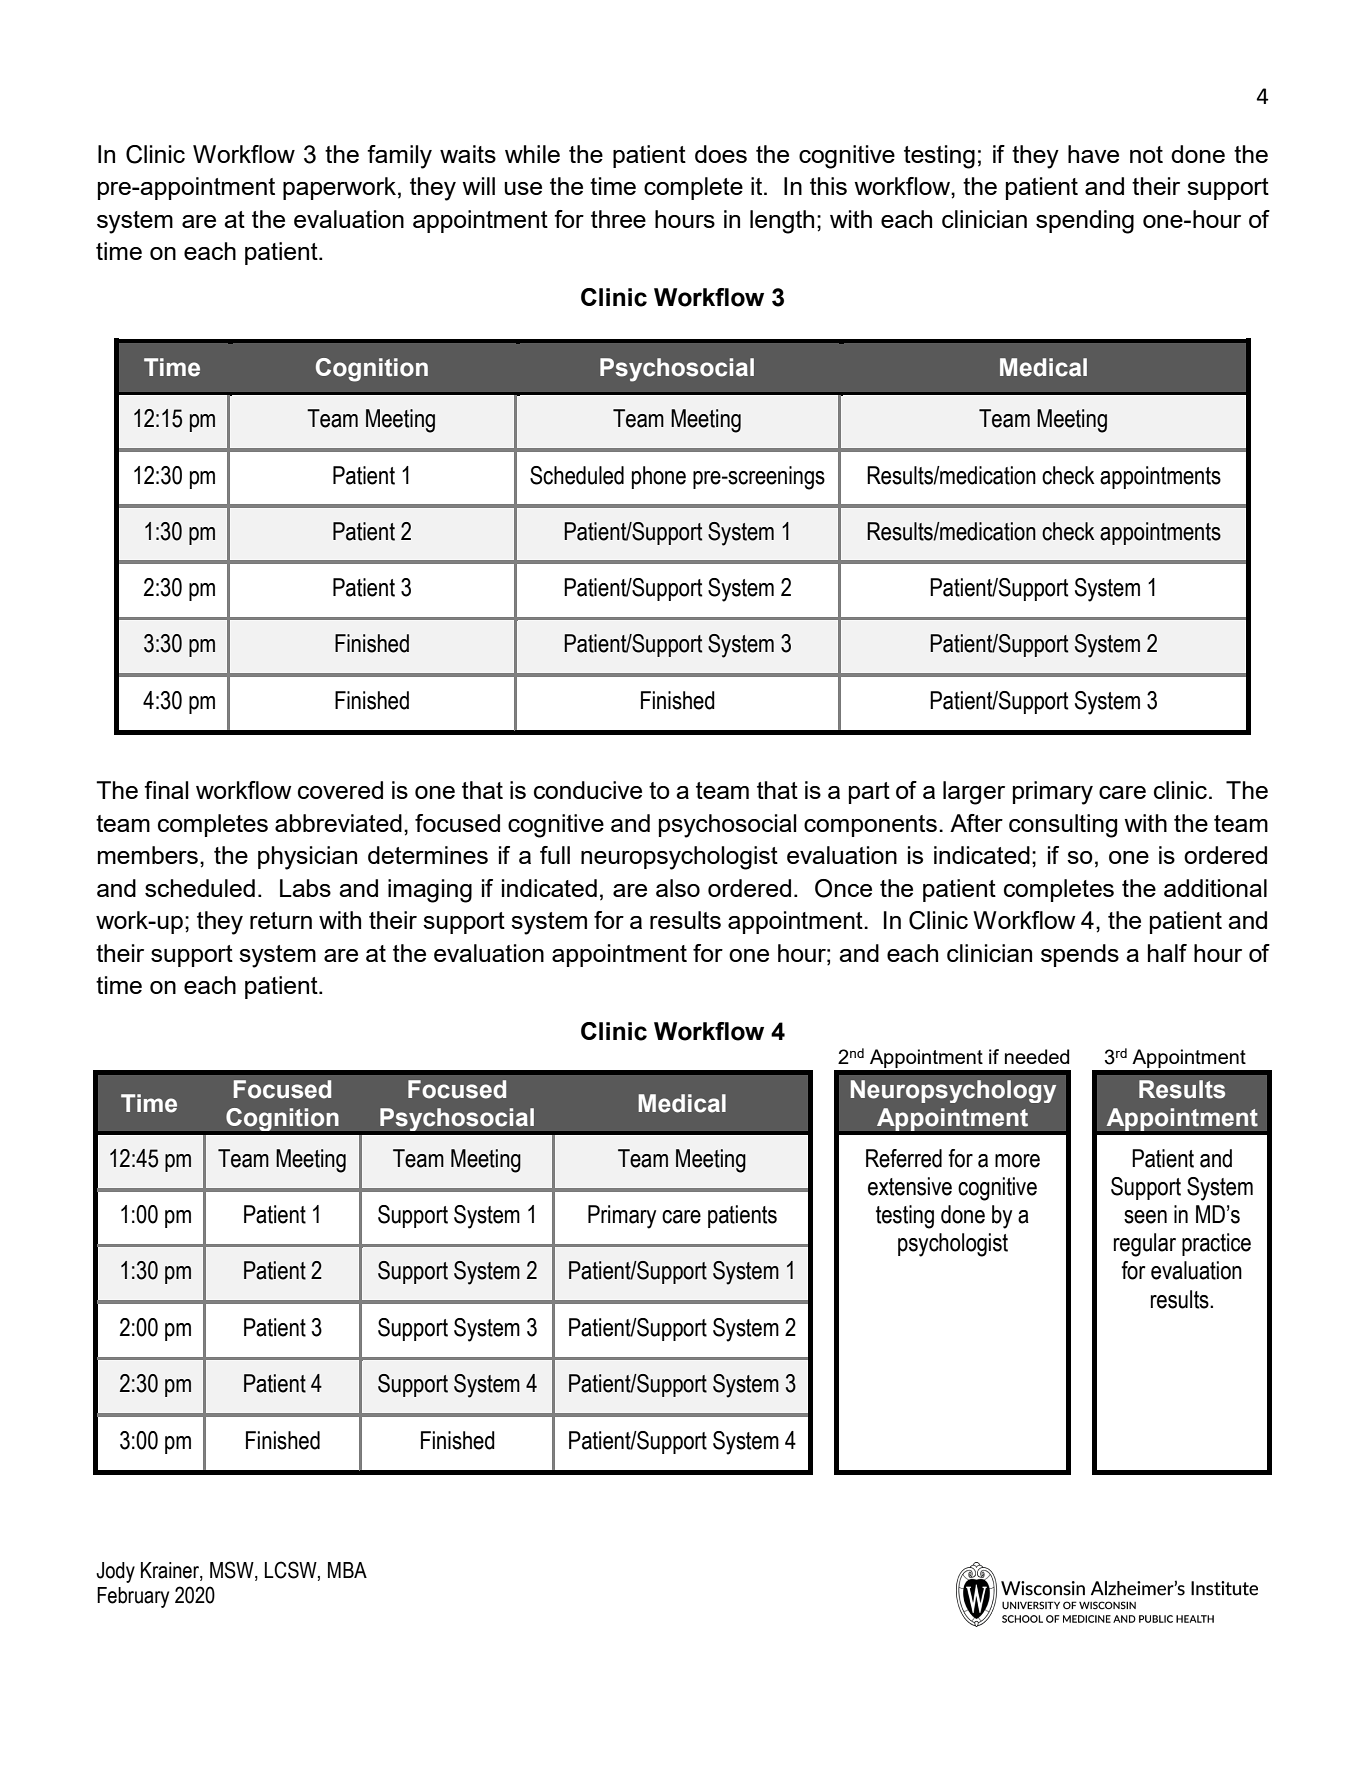 The width and height of the screenshot is (1365, 1767). Describe the element at coordinates (281, 920) in the screenshot. I see `return` at that location.
